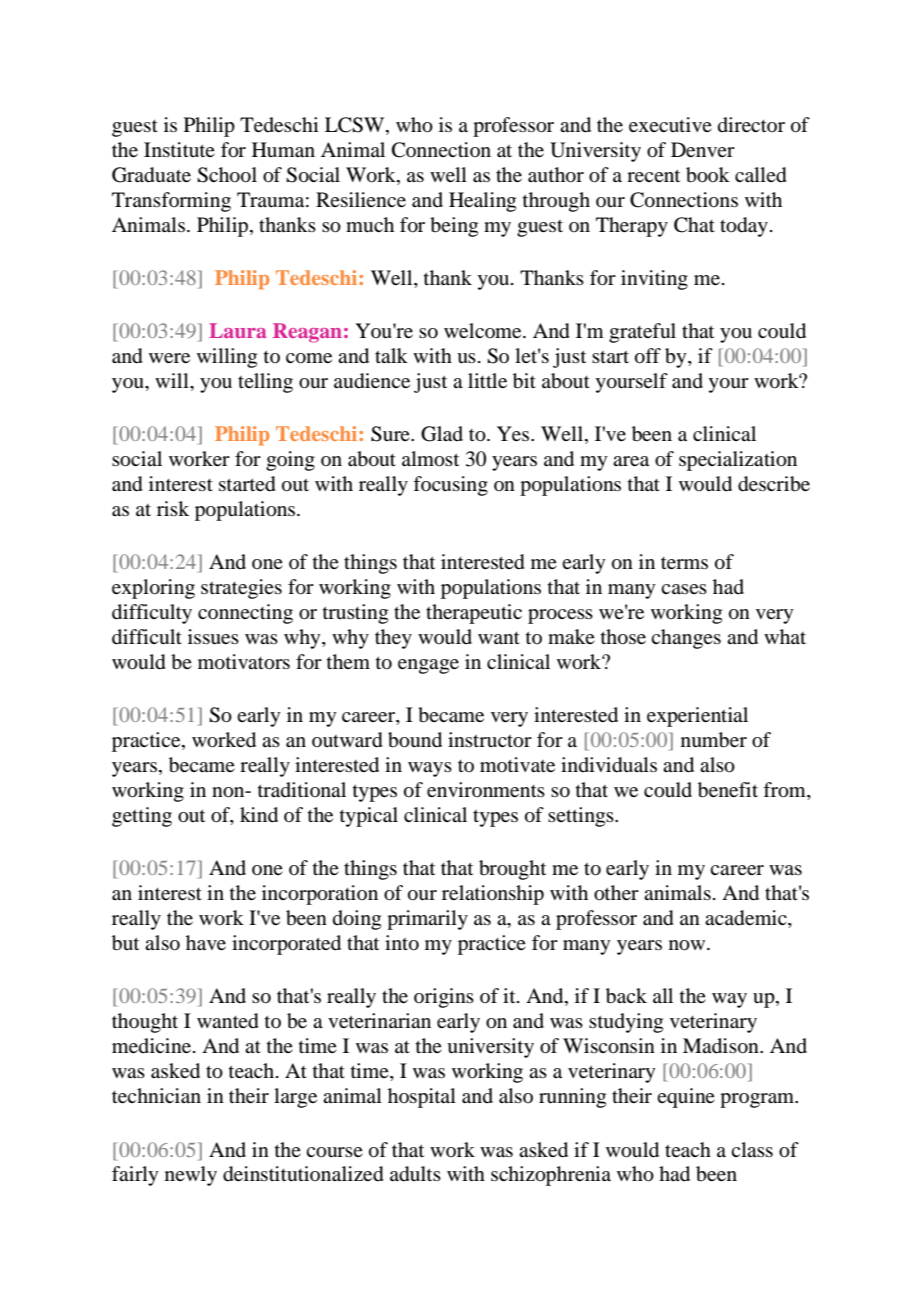  I want to click on Institute, so click(179, 149).
